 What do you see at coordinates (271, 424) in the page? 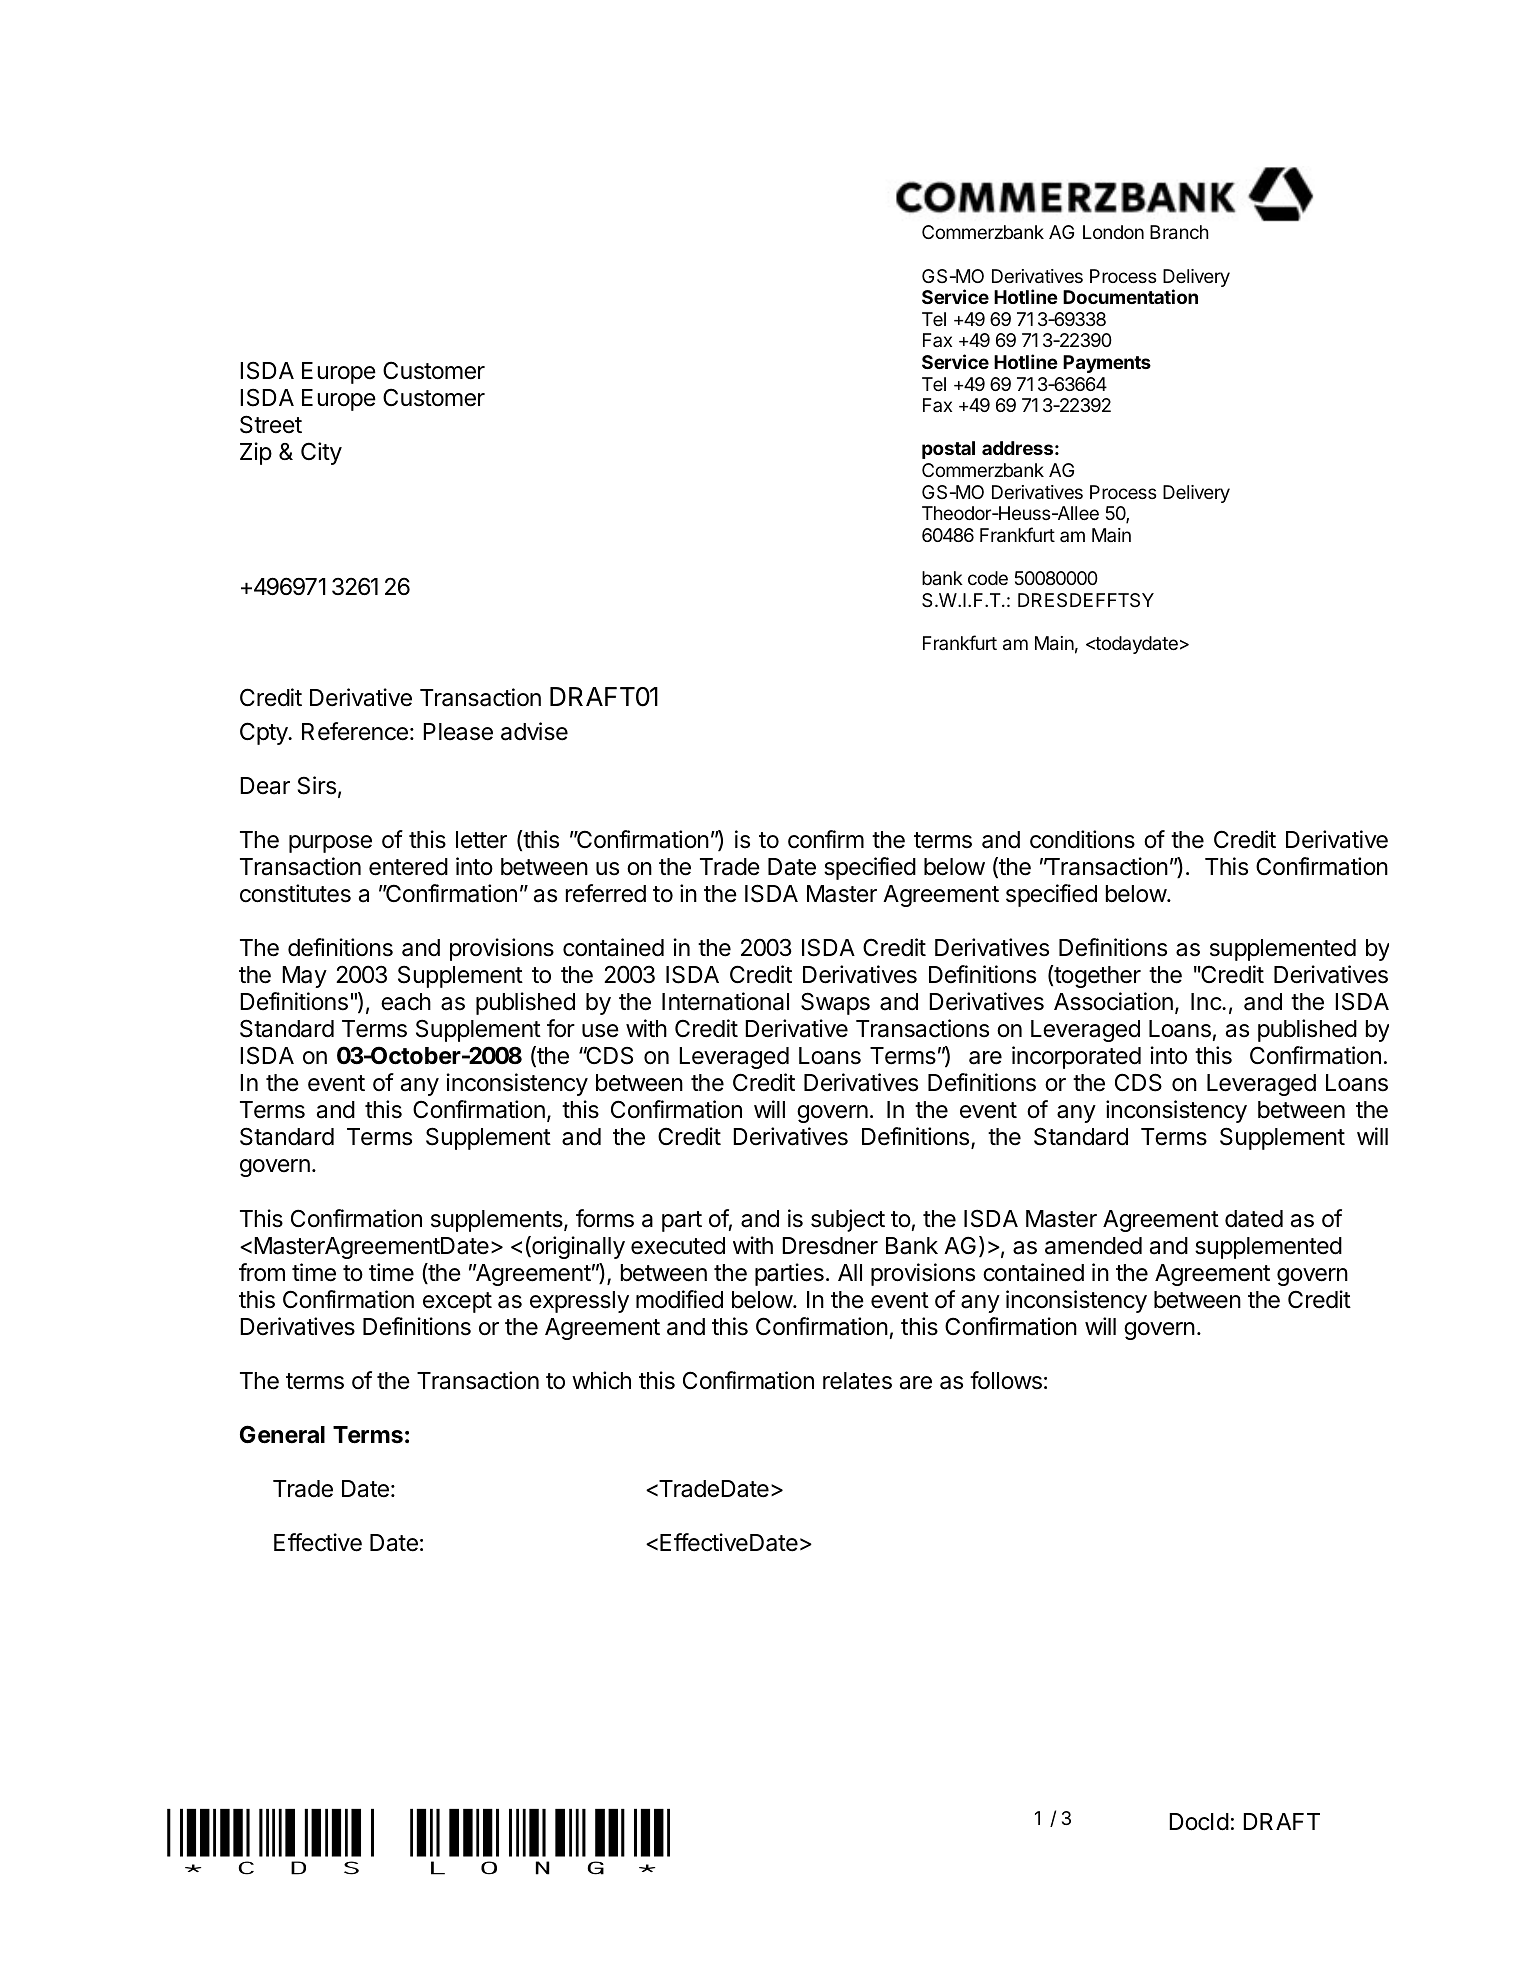
I see `Street` at bounding box center [271, 424].
